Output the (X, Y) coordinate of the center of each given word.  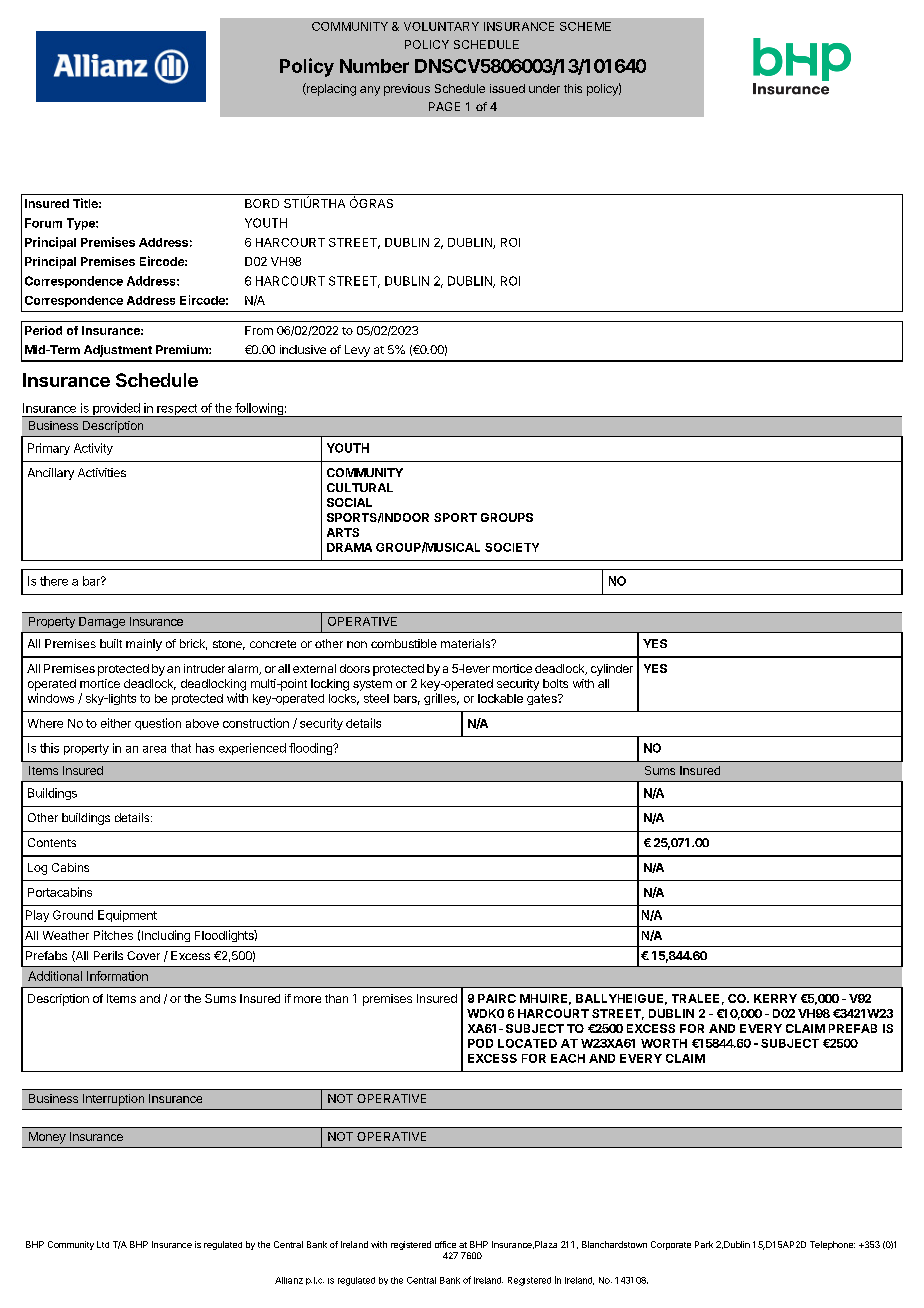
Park (704, 1244)
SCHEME (585, 26)
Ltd (103, 1244)
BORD (262, 203)
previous (407, 90)
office (445, 1244)
